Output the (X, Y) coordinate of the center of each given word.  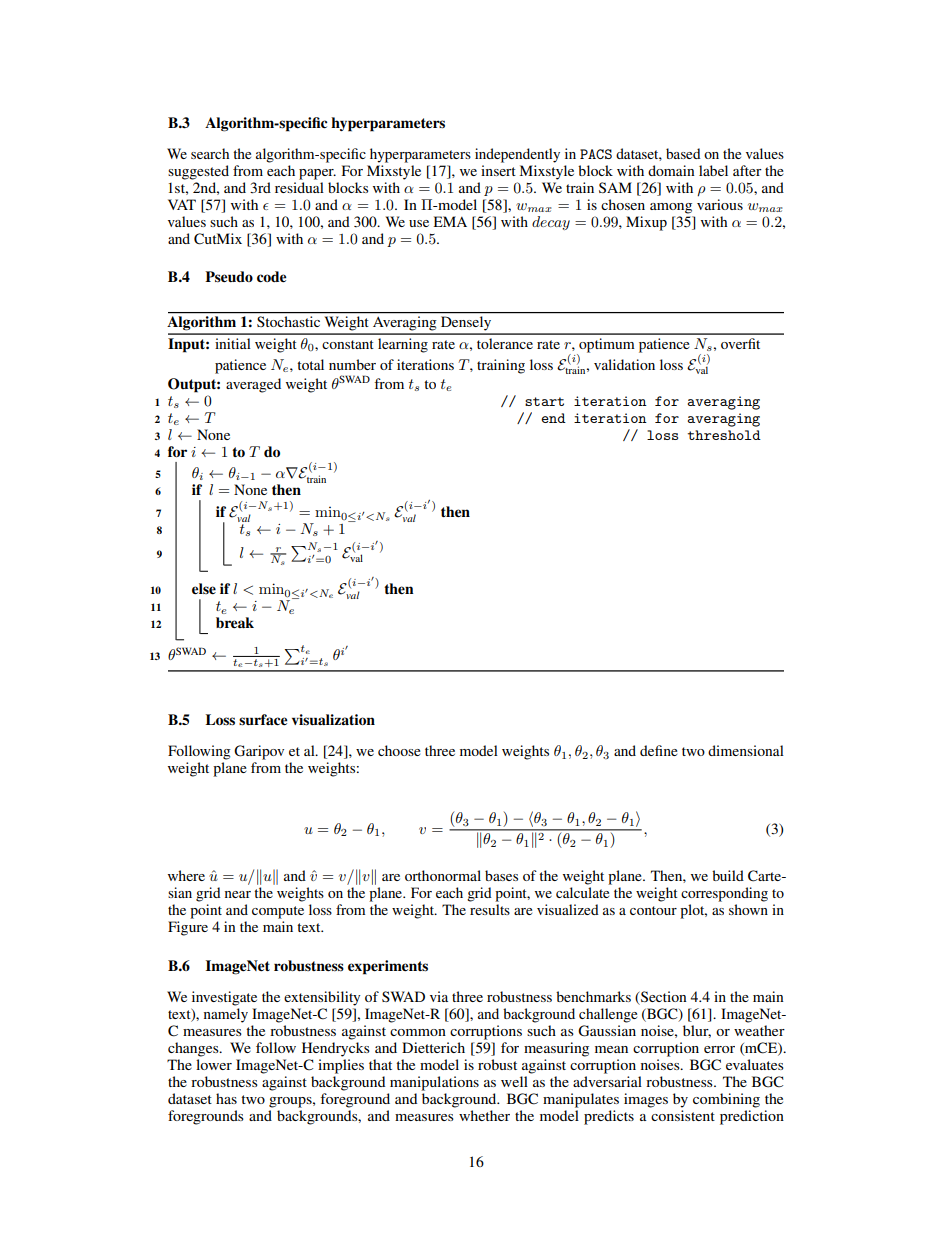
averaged (253, 385)
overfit (740, 343)
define (659, 750)
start (544, 401)
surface (263, 720)
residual (299, 187)
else (204, 589)
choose (399, 750)
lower (214, 1064)
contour (653, 910)
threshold (724, 435)
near (238, 894)
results (490, 909)
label (713, 170)
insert (498, 170)
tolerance (505, 343)
